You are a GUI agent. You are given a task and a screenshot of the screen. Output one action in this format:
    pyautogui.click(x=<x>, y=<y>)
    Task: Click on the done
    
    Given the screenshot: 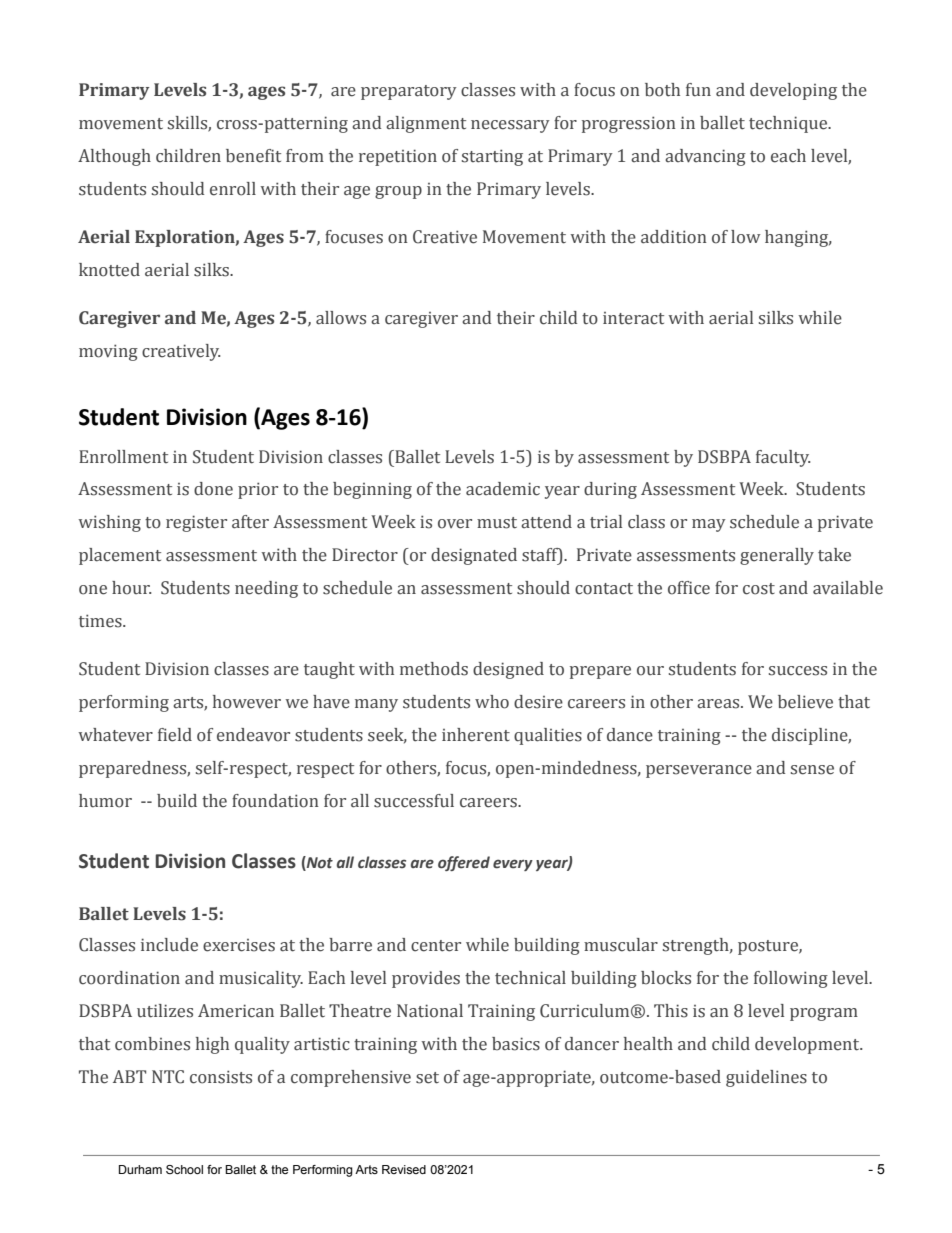 What is the action you would take?
    pyautogui.click(x=213, y=489)
